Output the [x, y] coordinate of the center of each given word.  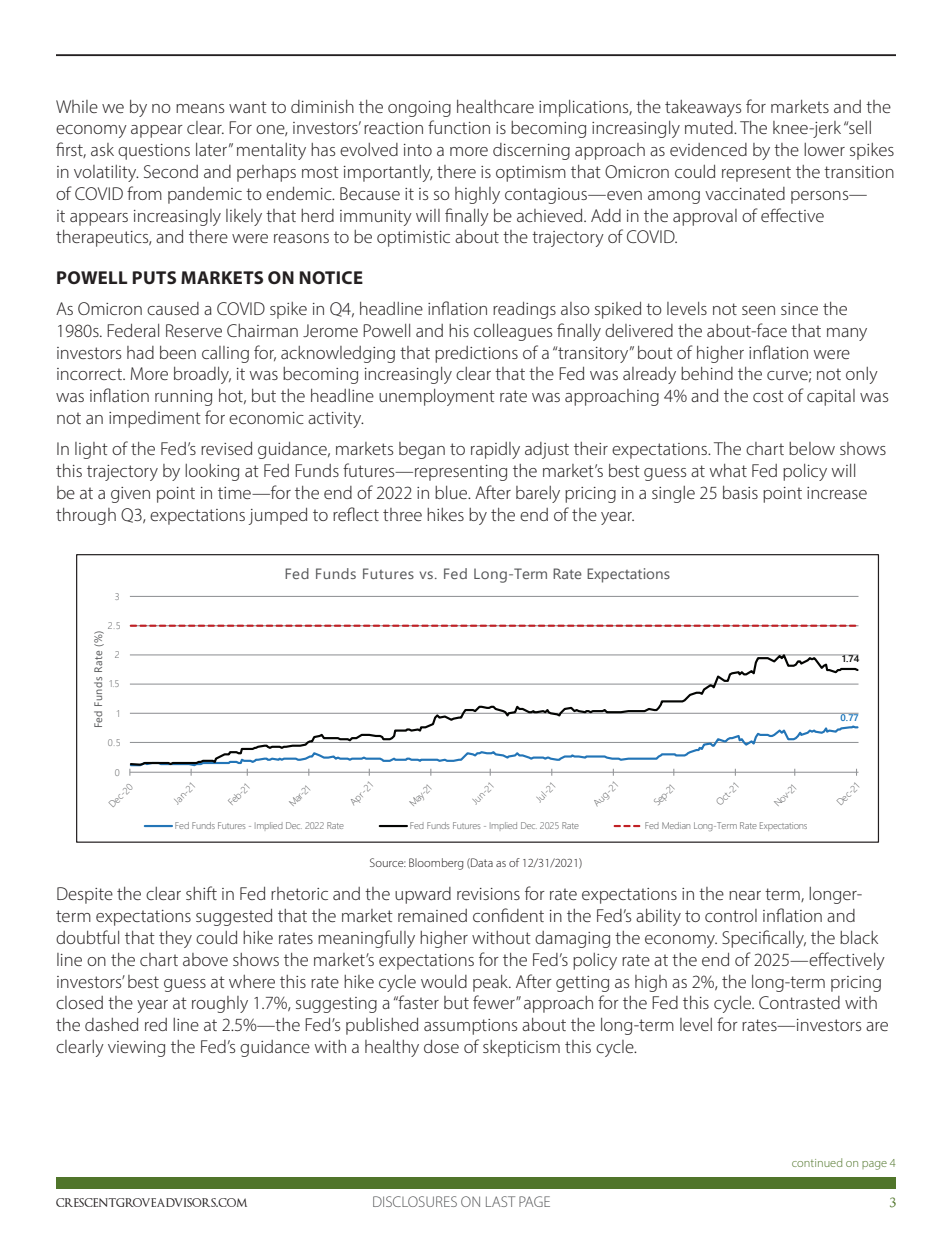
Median [676, 825]
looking [212, 472]
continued [817, 1162]
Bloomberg [436, 864]
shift [201, 893]
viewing [136, 1049]
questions [154, 152]
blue [452, 492]
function [459, 127]
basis [740, 492]
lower [824, 149]
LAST [500, 1201]
